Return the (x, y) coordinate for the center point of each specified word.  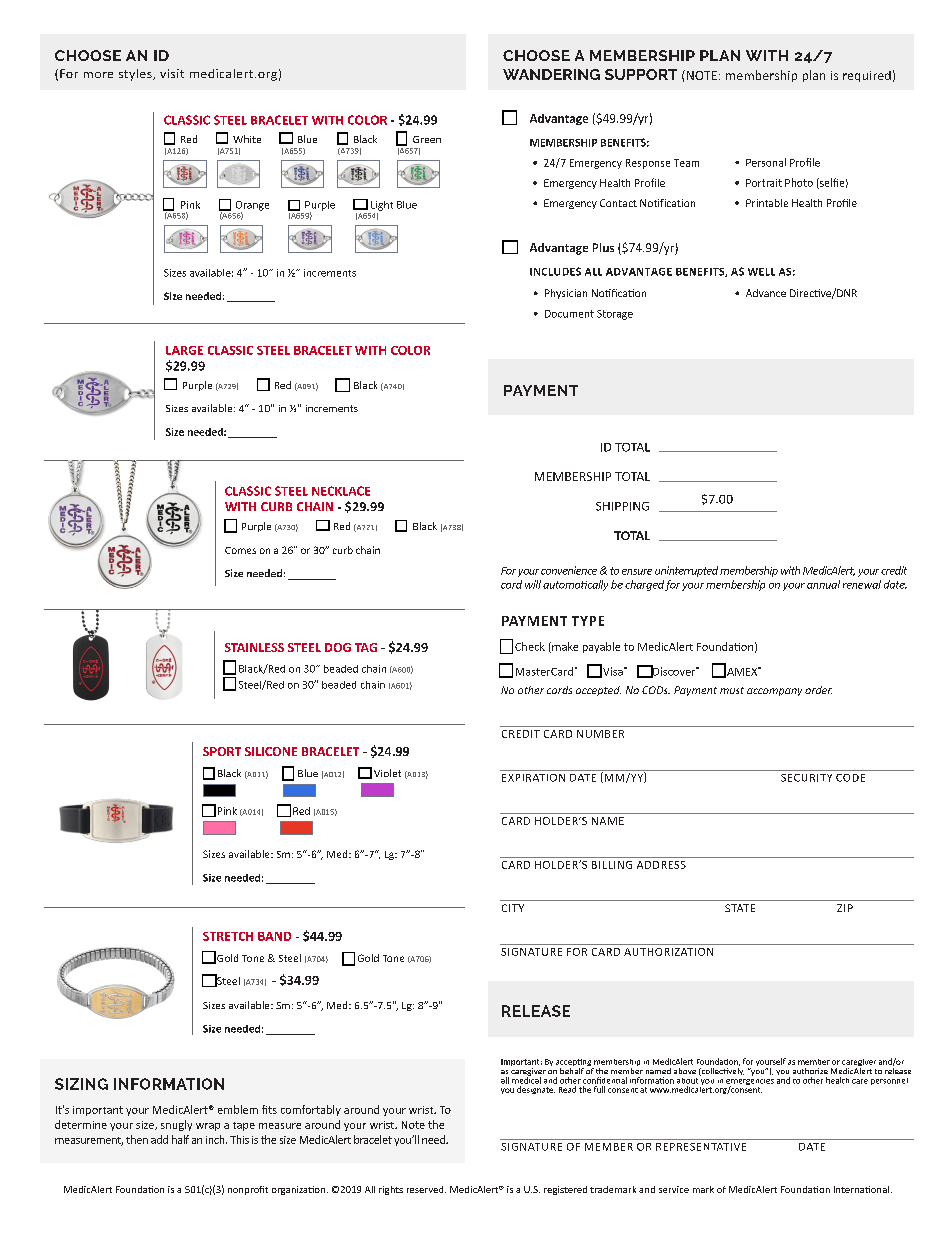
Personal (766, 162)
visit (172, 73)
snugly (176, 1125)
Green (427, 139)
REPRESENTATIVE (701, 1147)
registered (565, 1190)
